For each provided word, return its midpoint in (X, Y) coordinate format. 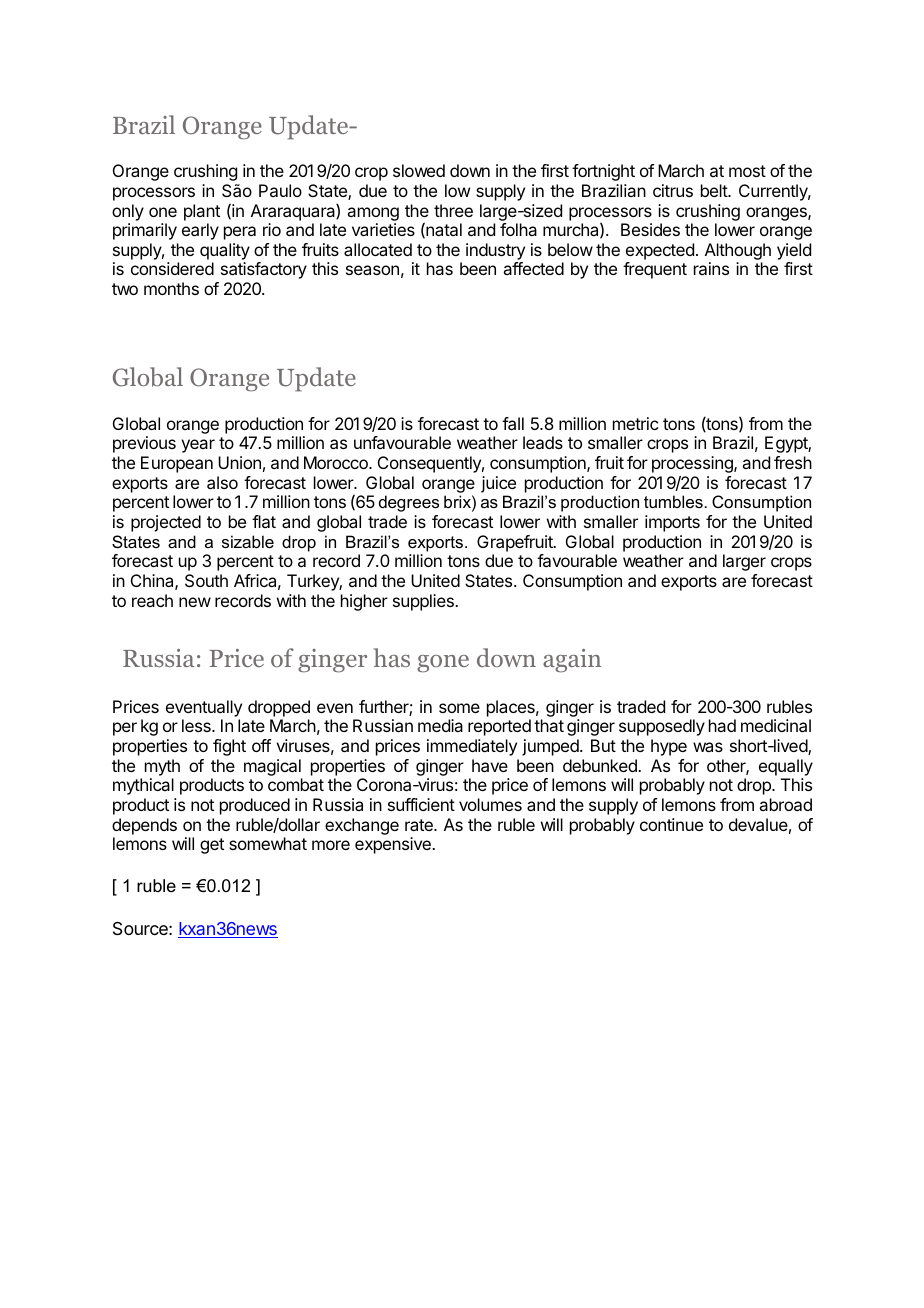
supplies (424, 602)
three (453, 210)
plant (202, 212)
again (572, 661)
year (198, 446)
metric (635, 423)
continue (671, 824)
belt (715, 190)
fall (513, 423)
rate (420, 825)
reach (152, 600)
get (212, 846)
